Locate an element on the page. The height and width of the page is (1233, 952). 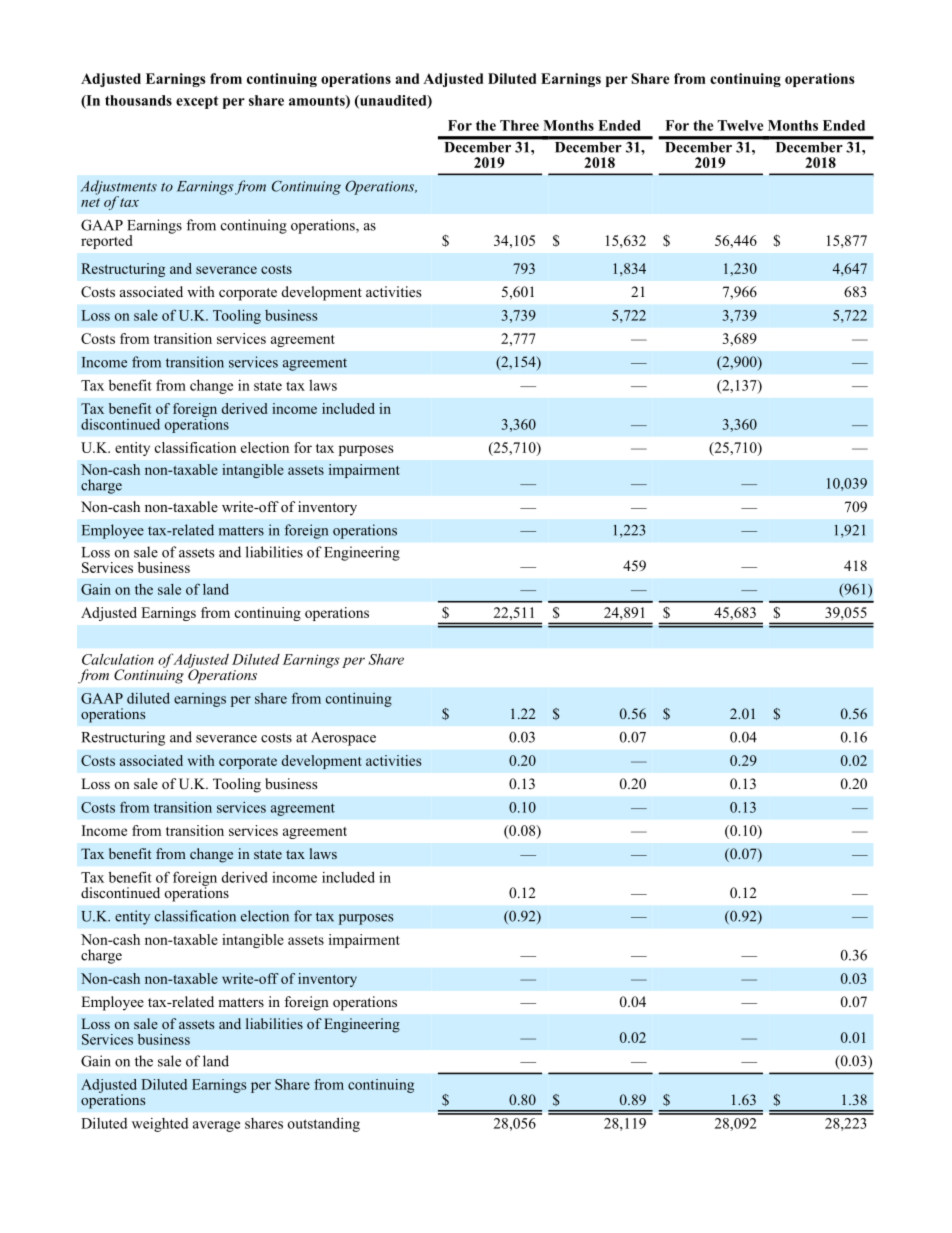
Calculation is located at coordinates (118, 659).
